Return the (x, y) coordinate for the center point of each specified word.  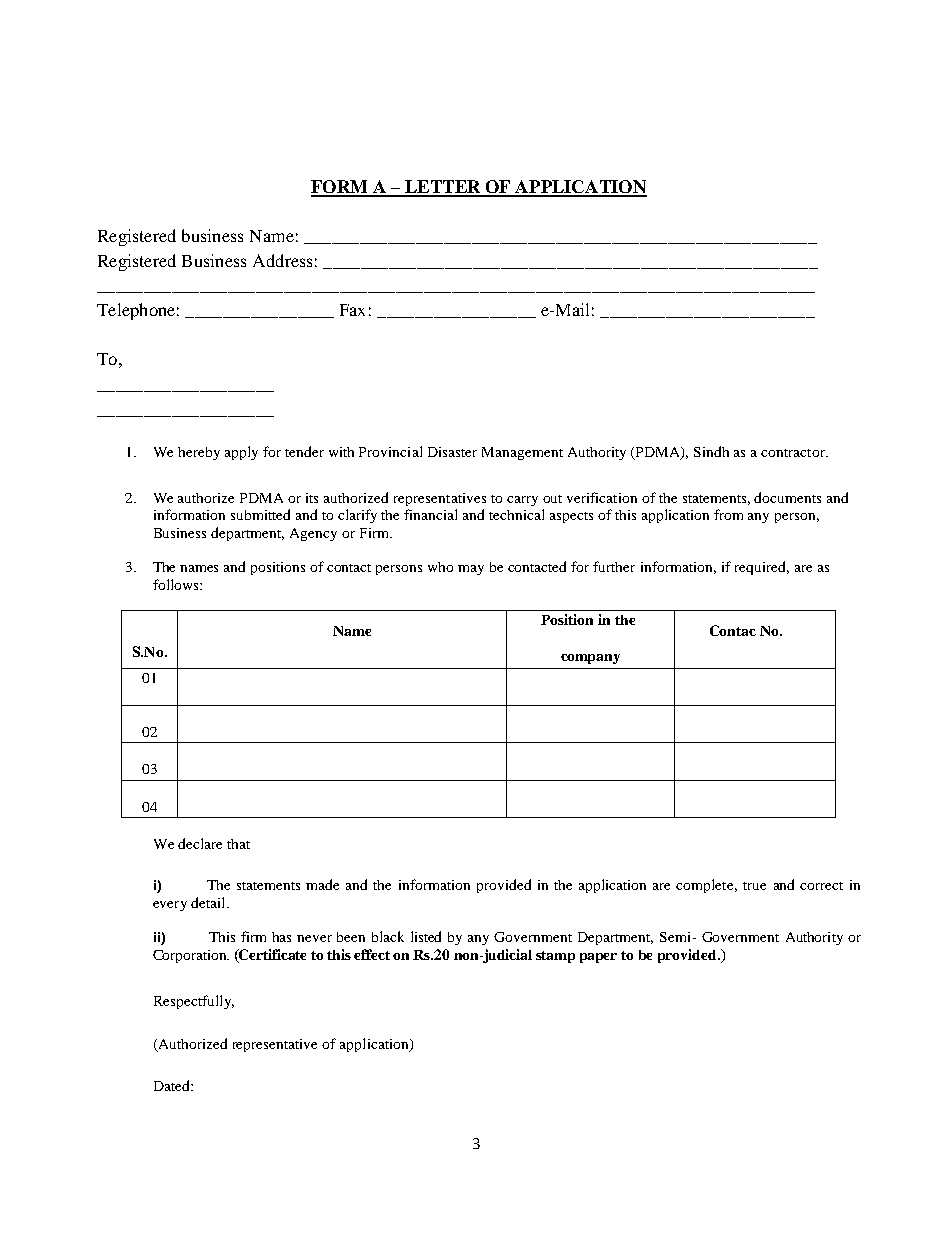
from (728, 514)
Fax (352, 310)
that (238, 844)
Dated (173, 1085)
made (322, 884)
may (471, 570)
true (754, 886)
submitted (260, 514)
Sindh (711, 451)
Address (282, 260)
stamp (555, 957)
